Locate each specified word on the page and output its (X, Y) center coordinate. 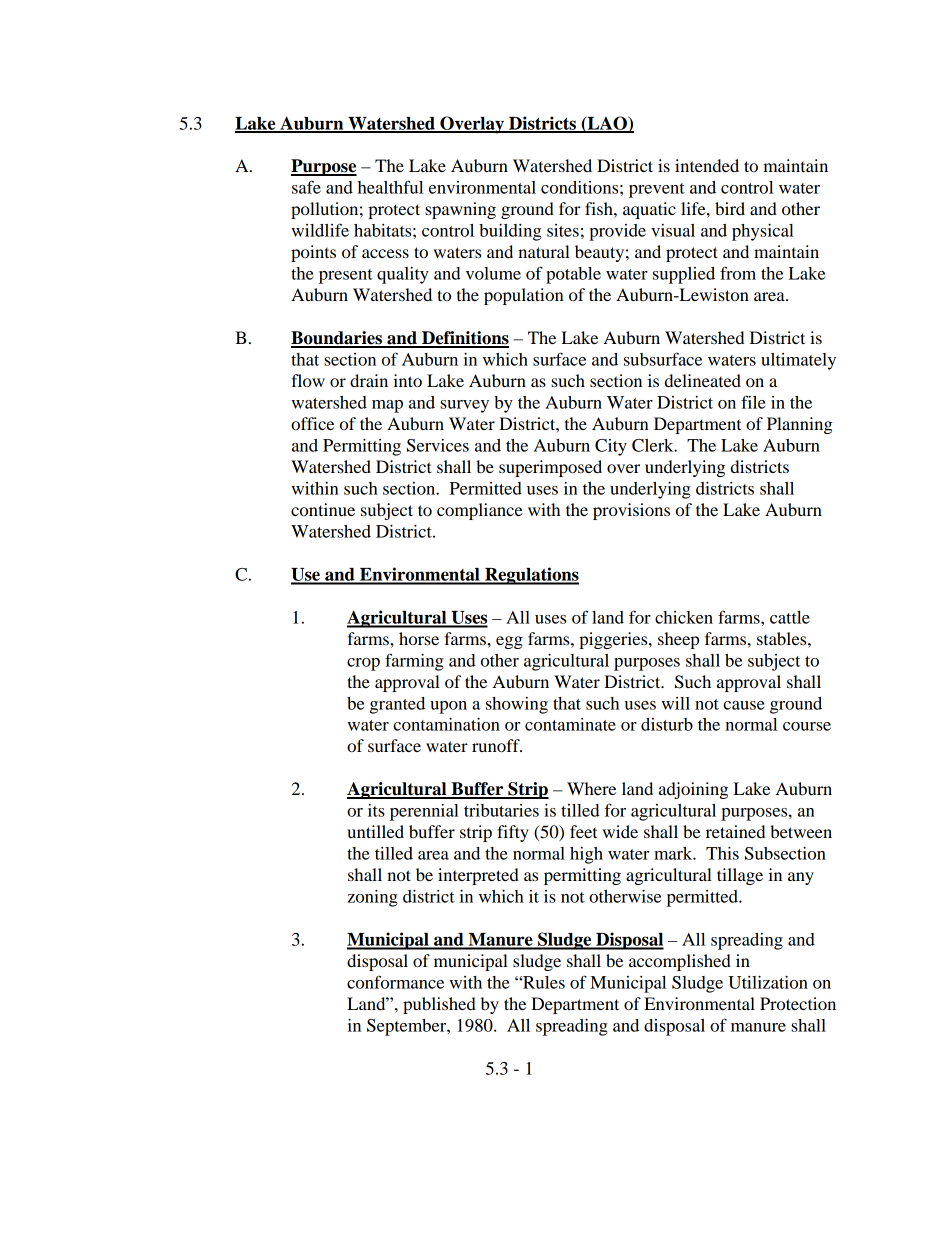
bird (730, 208)
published (439, 1005)
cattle (790, 617)
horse (419, 638)
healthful (390, 187)
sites (563, 230)
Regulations (531, 576)
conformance (395, 982)
